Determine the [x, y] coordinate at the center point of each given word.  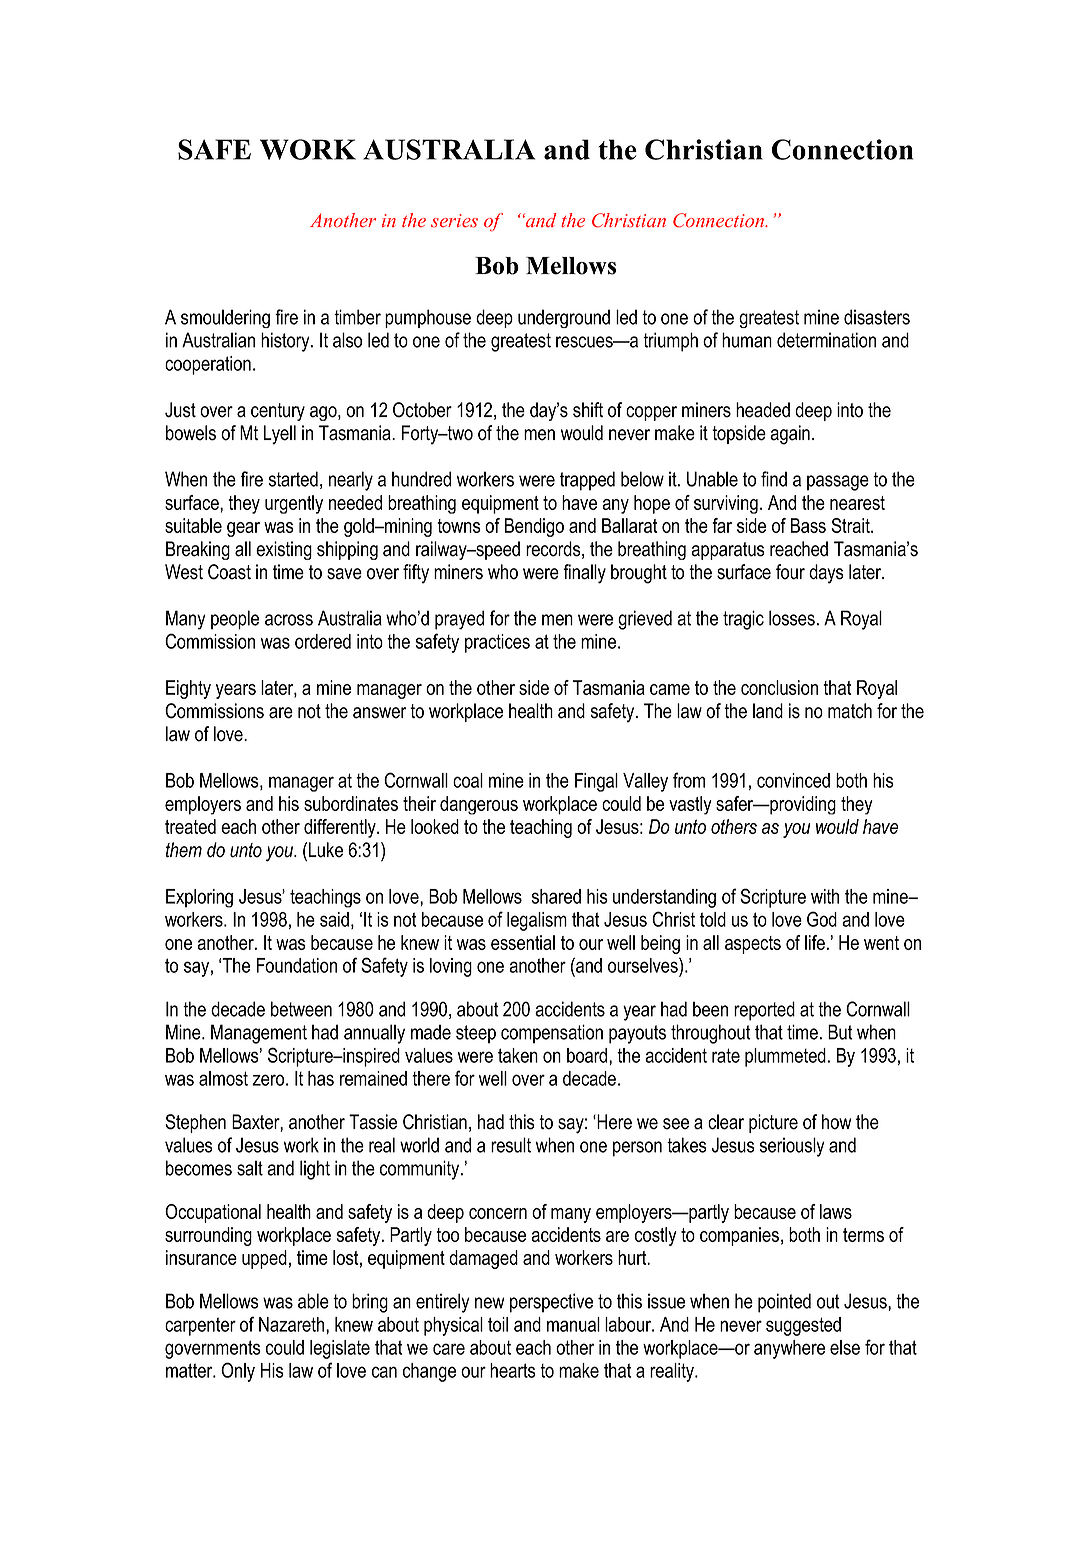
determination [826, 340]
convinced [793, 780]
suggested [803, 1326]
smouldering [225, 318]
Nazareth [293, 1324]
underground [564, 318]
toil [498, 1324]
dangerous [479, 805]
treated [190, 826]
